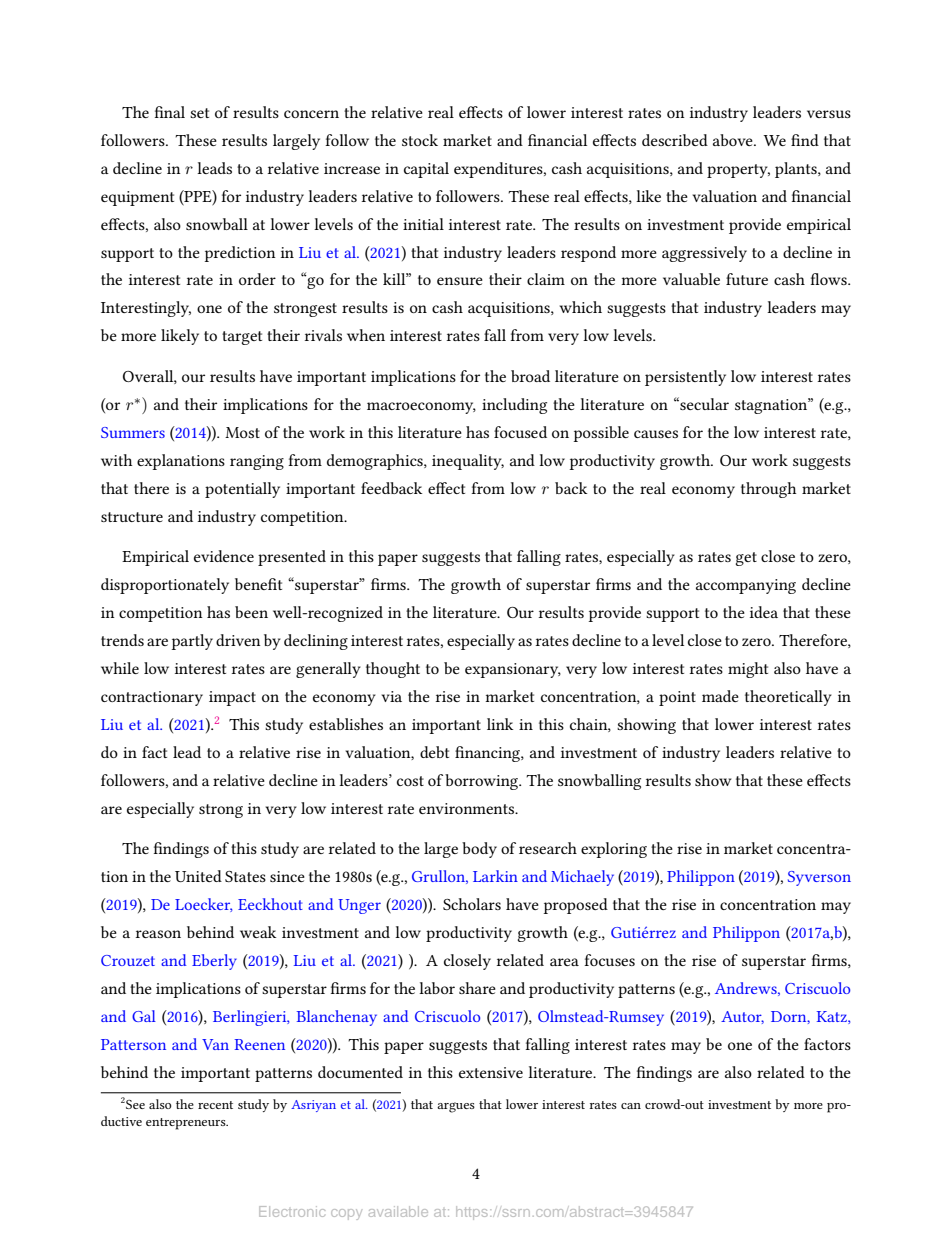 The width and height of the screenshot is (952, 1233). What do you see at coordinates (292, 1211) in the screenshot?
I see `Electronic` at bounding box center [292, 1211].
